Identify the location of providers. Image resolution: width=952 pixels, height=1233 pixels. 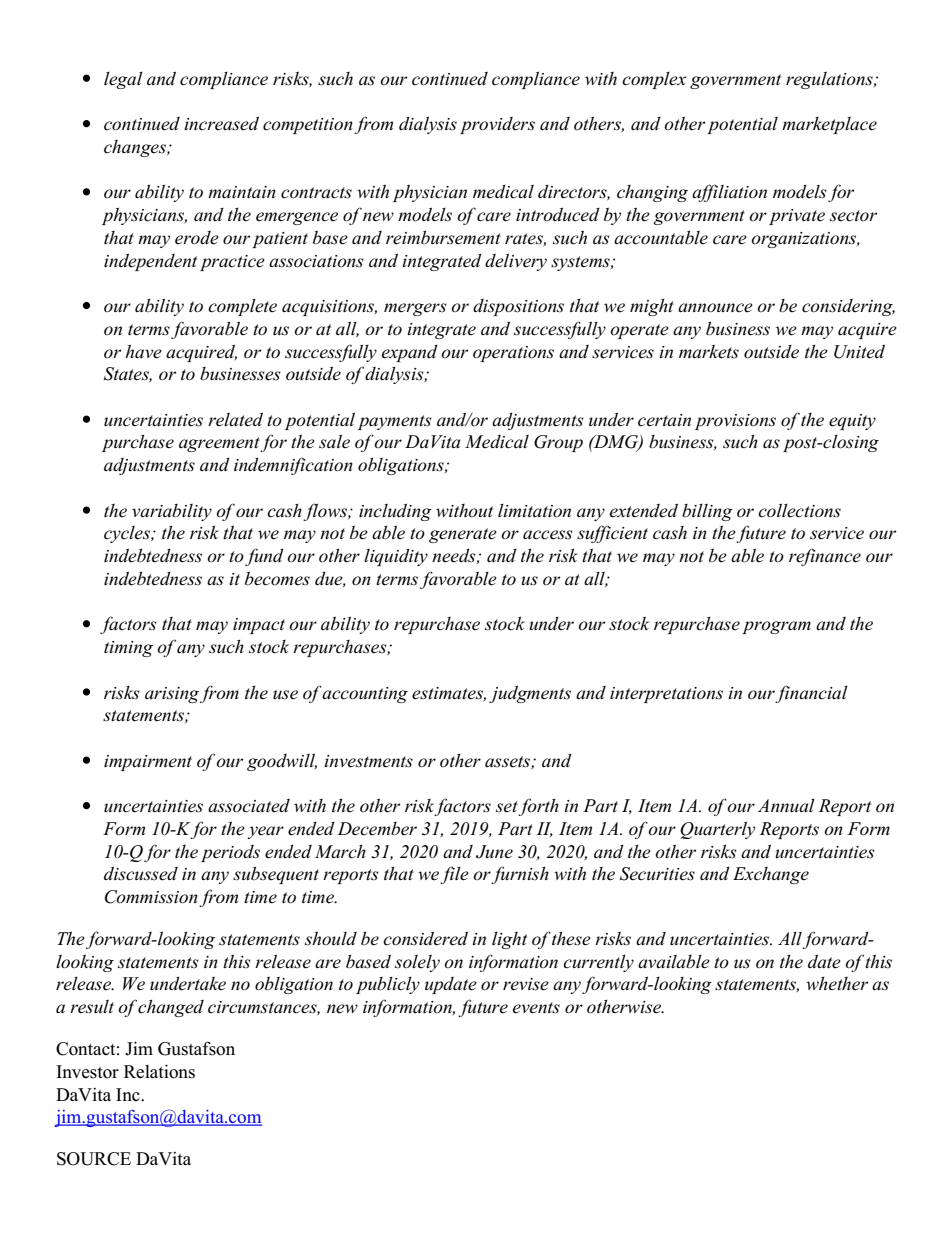
(497, 125).
